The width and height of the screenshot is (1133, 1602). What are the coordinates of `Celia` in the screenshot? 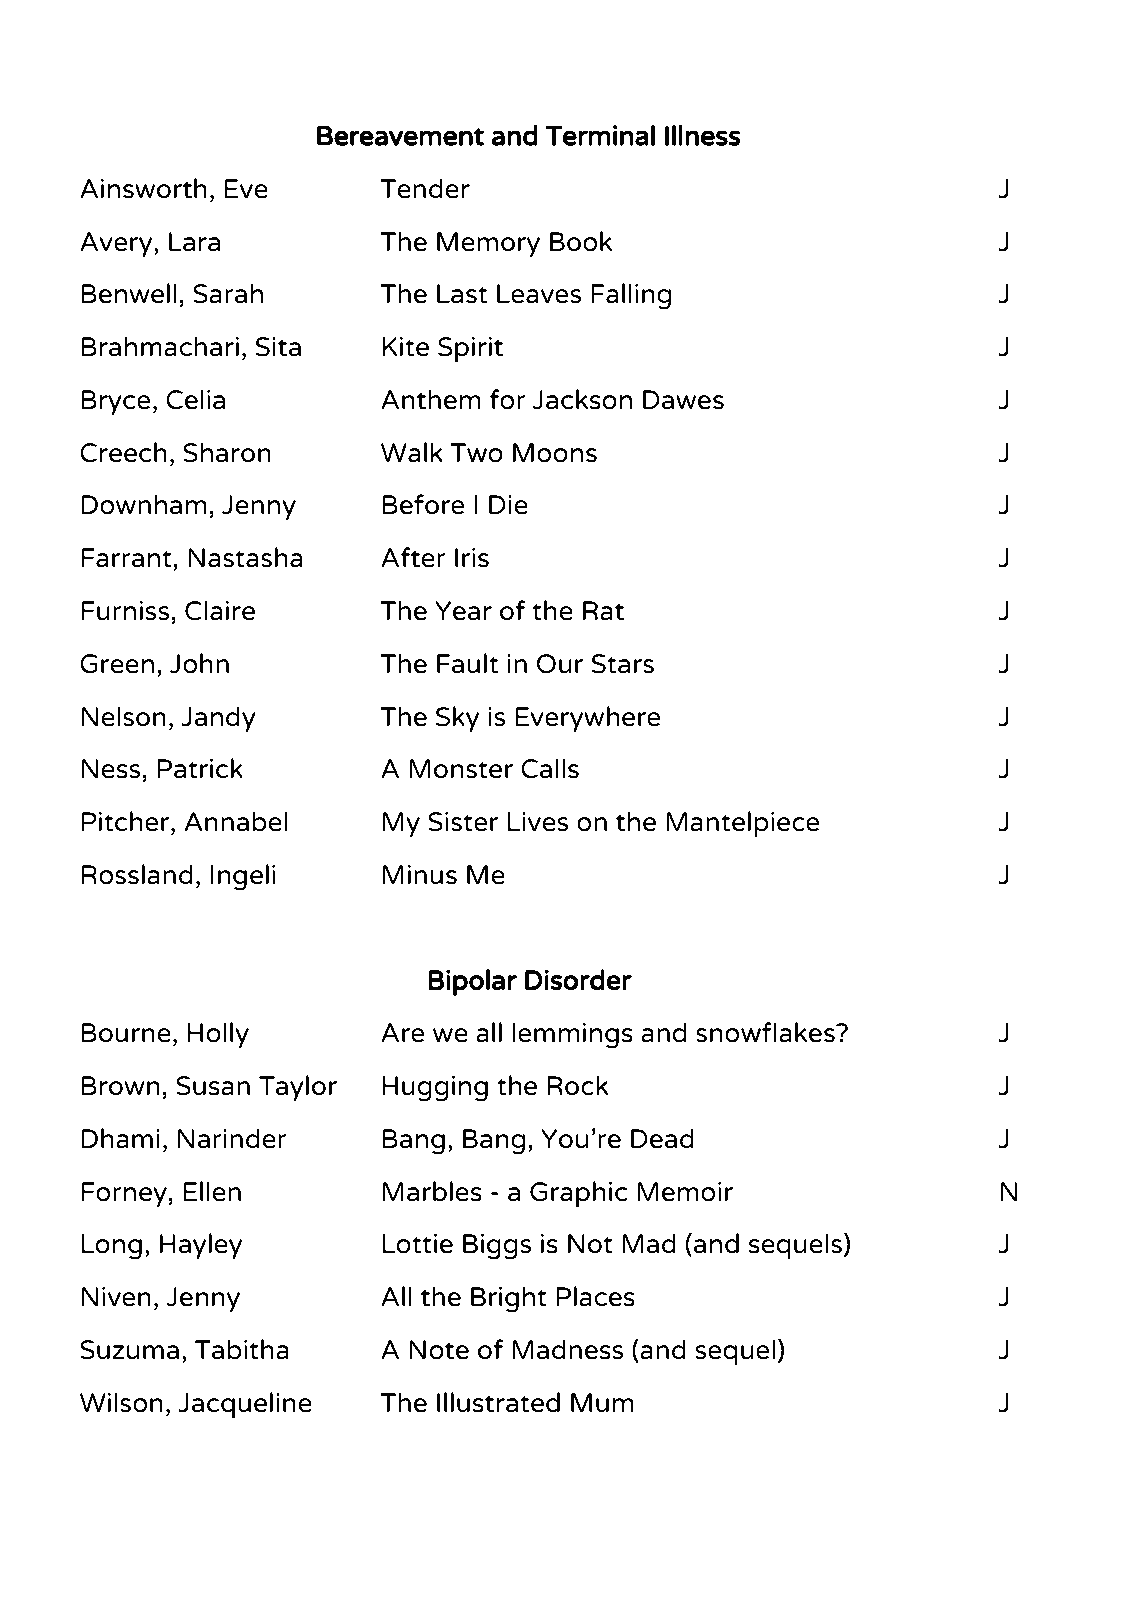 It's located at (195, 399).
